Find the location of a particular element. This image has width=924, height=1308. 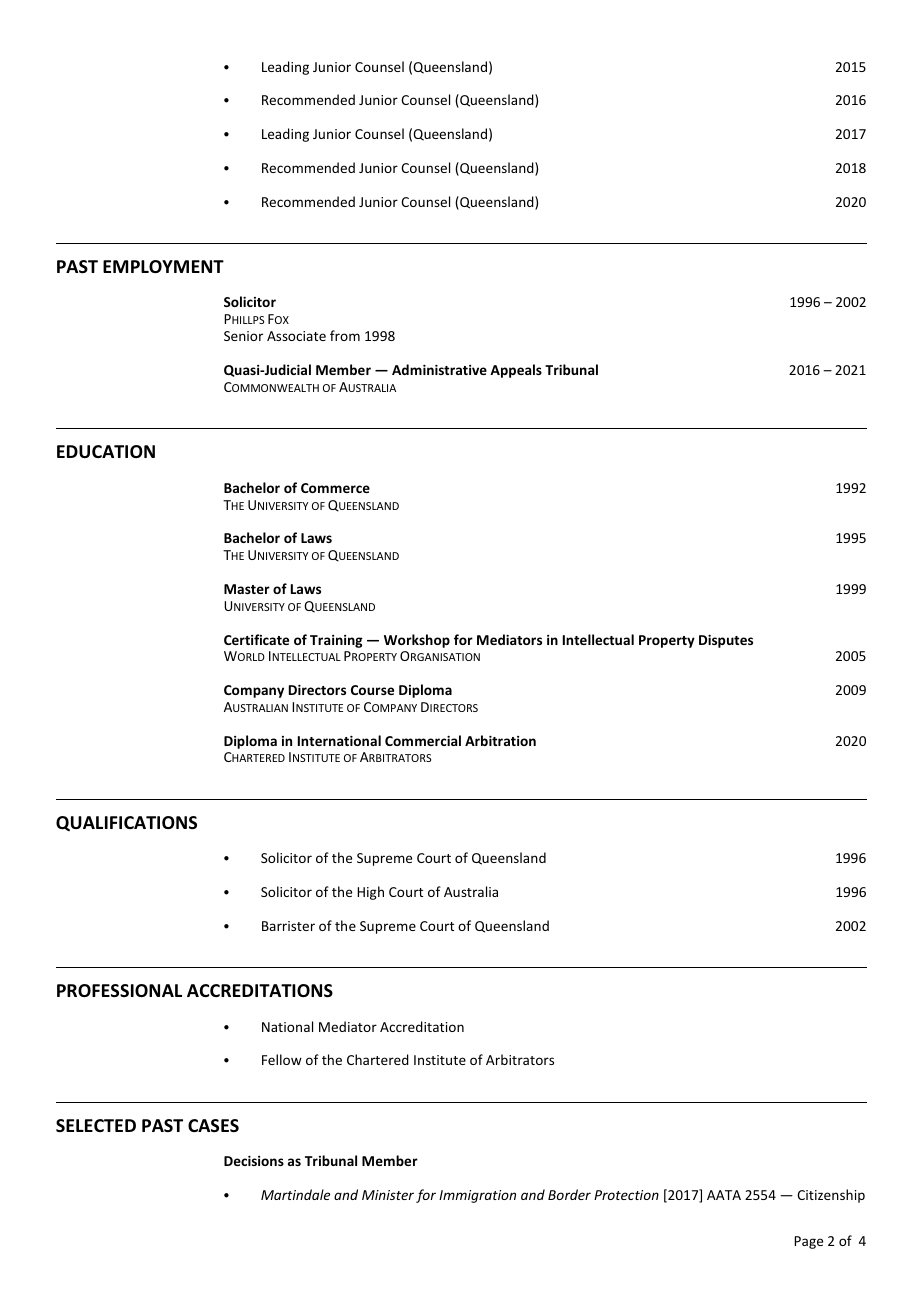

Citizenship is located at coordinates (831, 1196).
